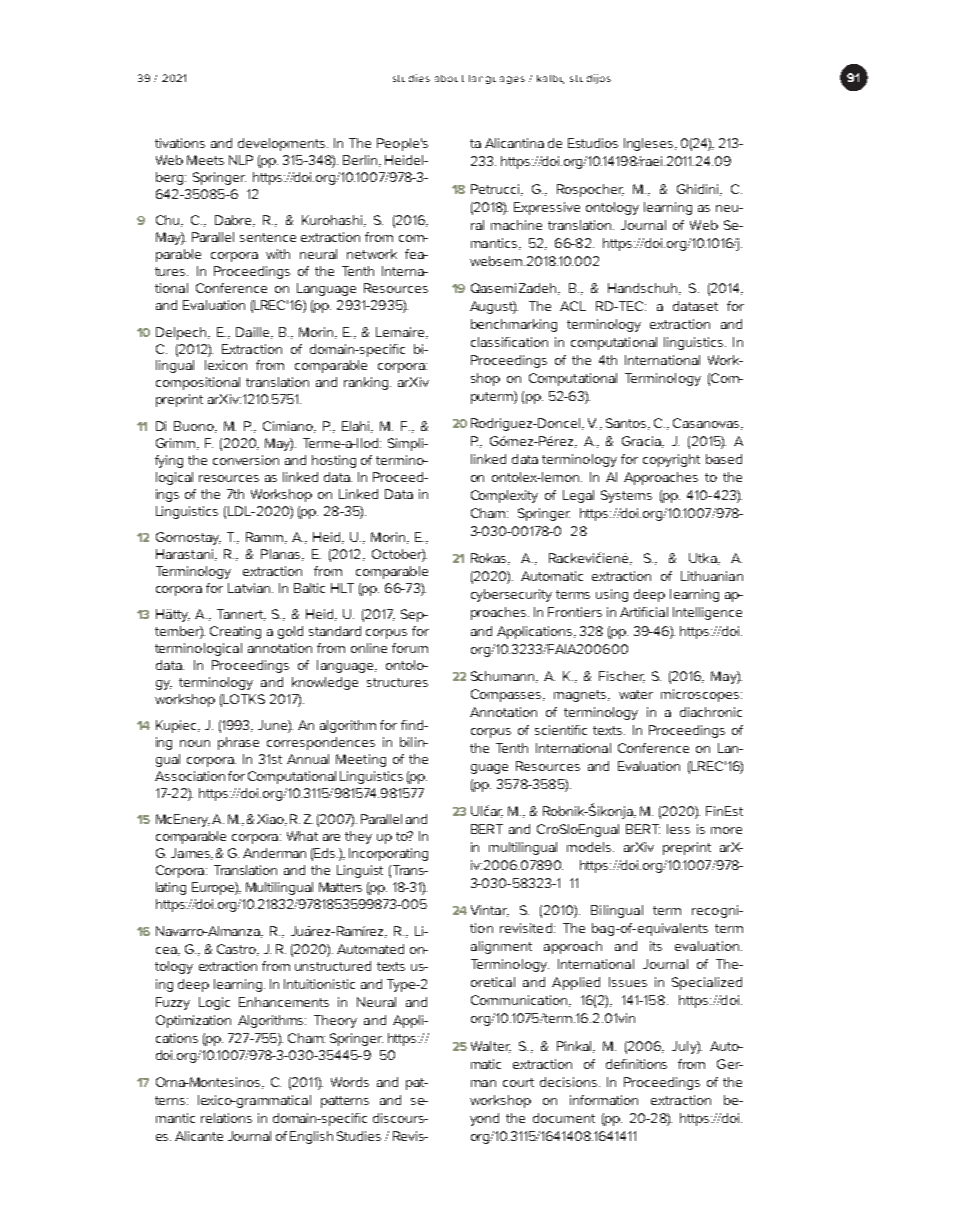 The image size is (958, 1232). Describe the element at coordinates (311, 1137) in the screenshot. I see `English` at that location.
